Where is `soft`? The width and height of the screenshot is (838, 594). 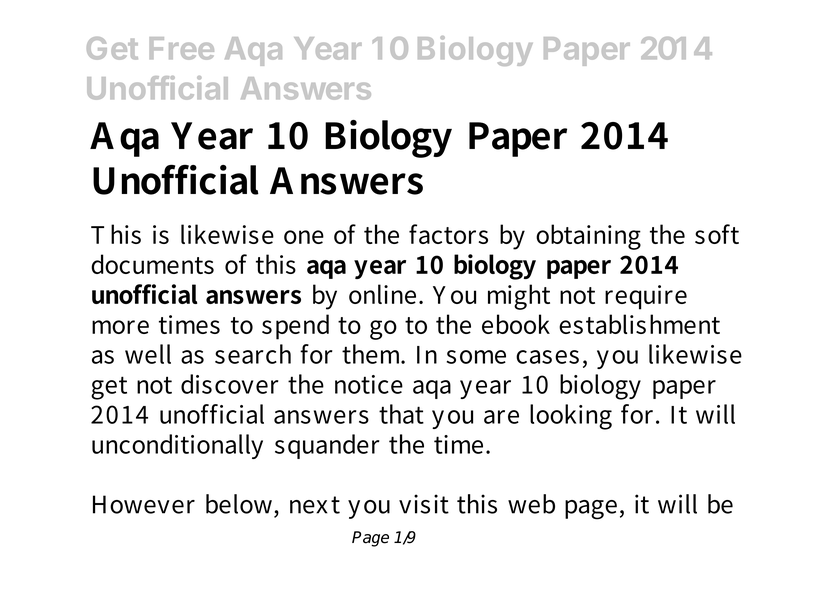
soft is located at coordinates (717, 234).
